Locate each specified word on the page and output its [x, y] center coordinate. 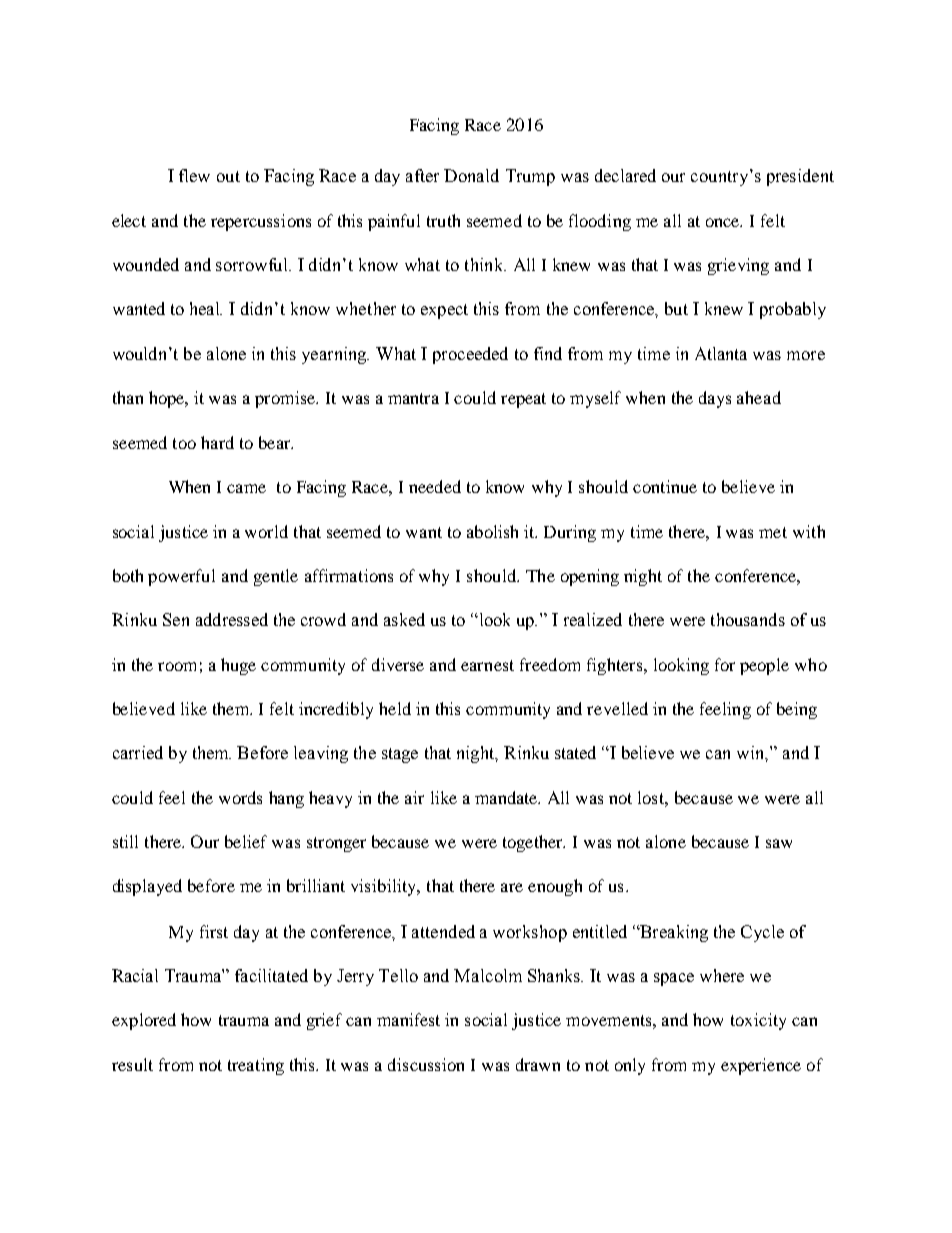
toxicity [758, 1021]
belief [246, 841]
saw [779, 843]
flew [194, 175]
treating [256, 1066]
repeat [523, 400]
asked [404, 619]
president [800, 177]
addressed [232, 619]
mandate [507, 797]
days [715, 399]
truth [443, 220]
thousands [748, 619]
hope [168, 399]
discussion [426, 1064]
